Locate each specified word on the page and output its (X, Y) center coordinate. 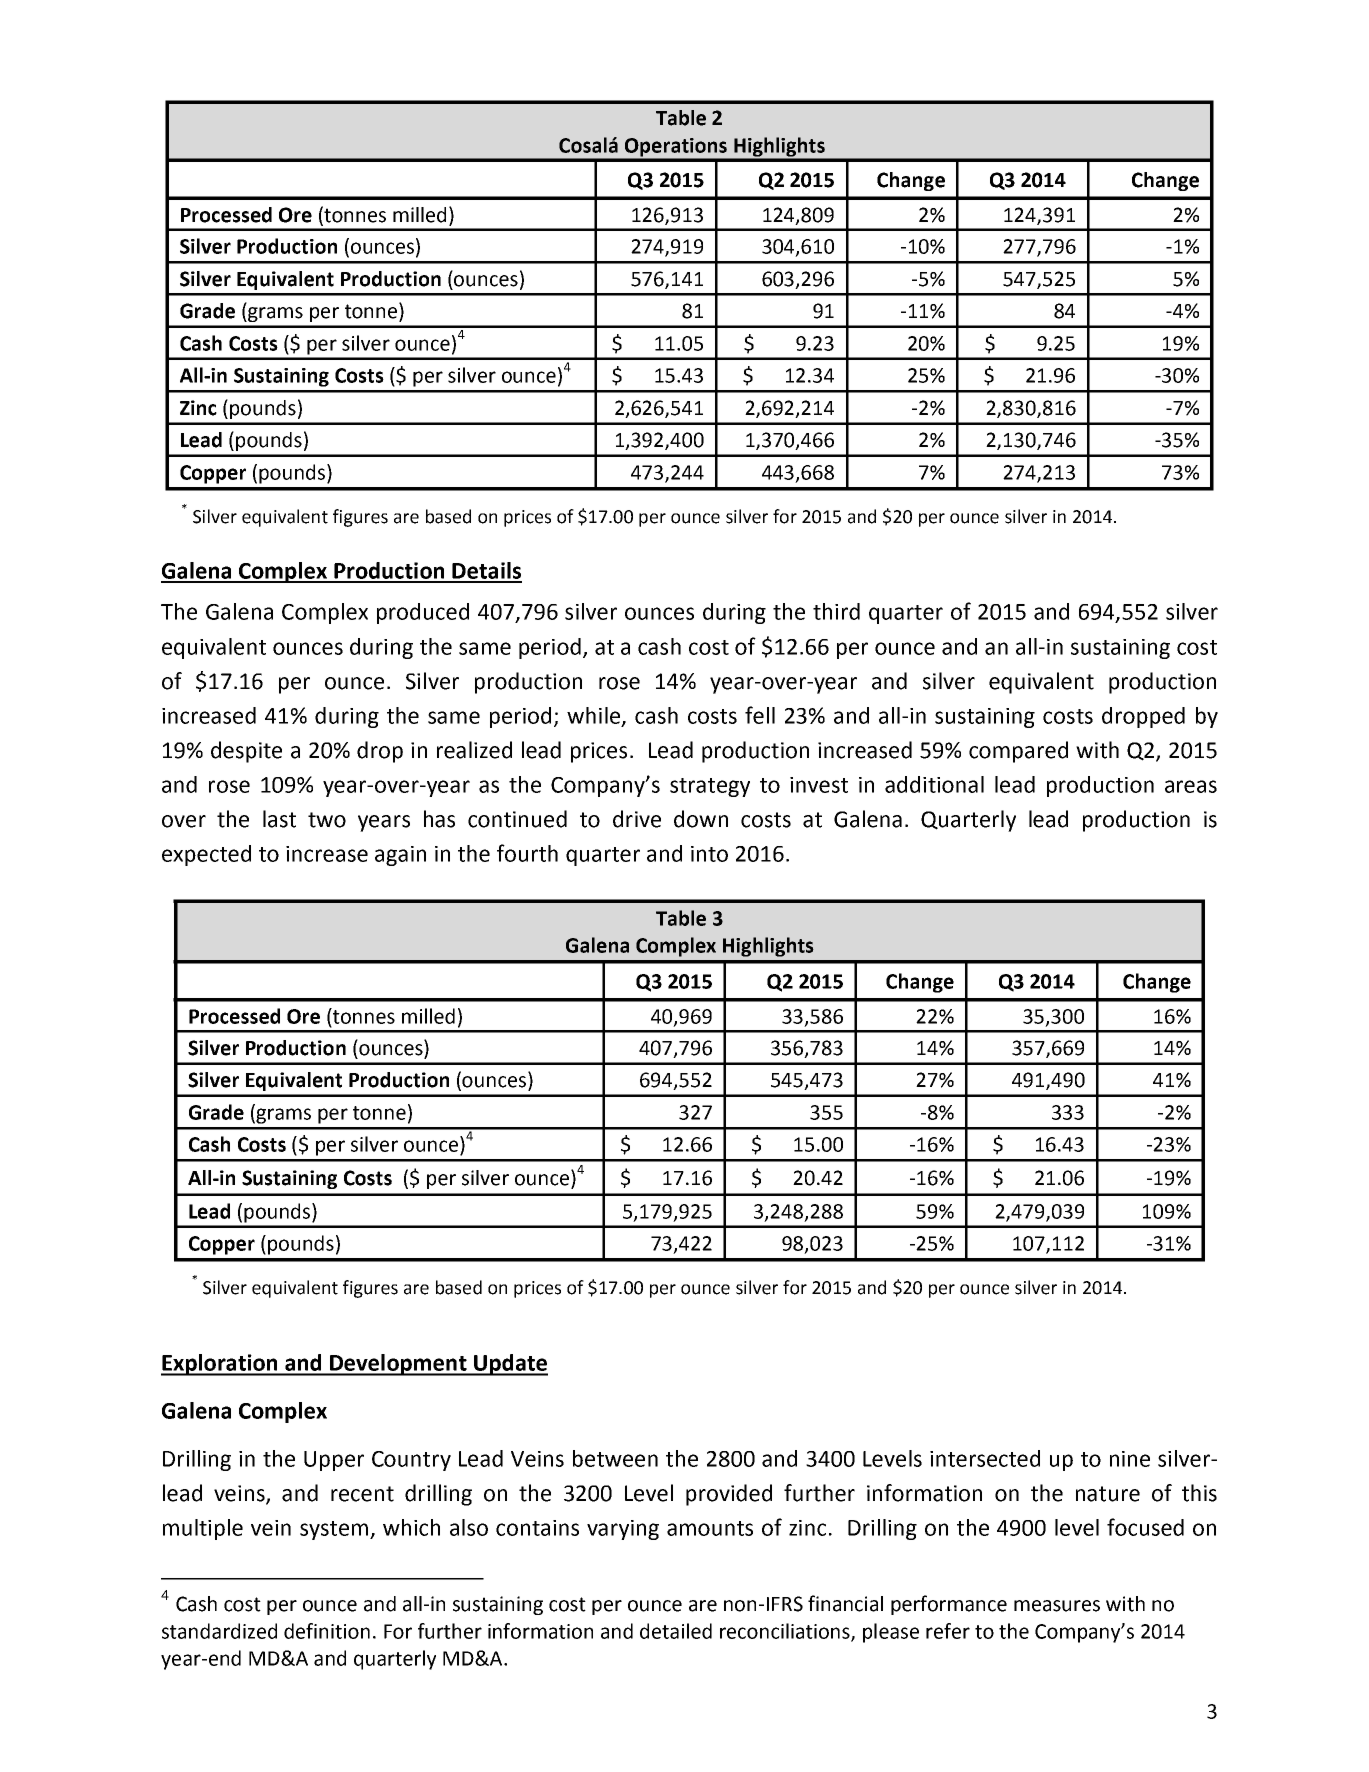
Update (510, 1365)
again (400, 856)
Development (398, 1365)
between (615, 1458)
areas (1191, 786)
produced (423, 613)
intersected (985, 1458)
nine (1130, 1459)
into (709, 854)
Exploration (220, 1365)
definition (327, 1631)
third (836, 611)
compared (1018, 752)
